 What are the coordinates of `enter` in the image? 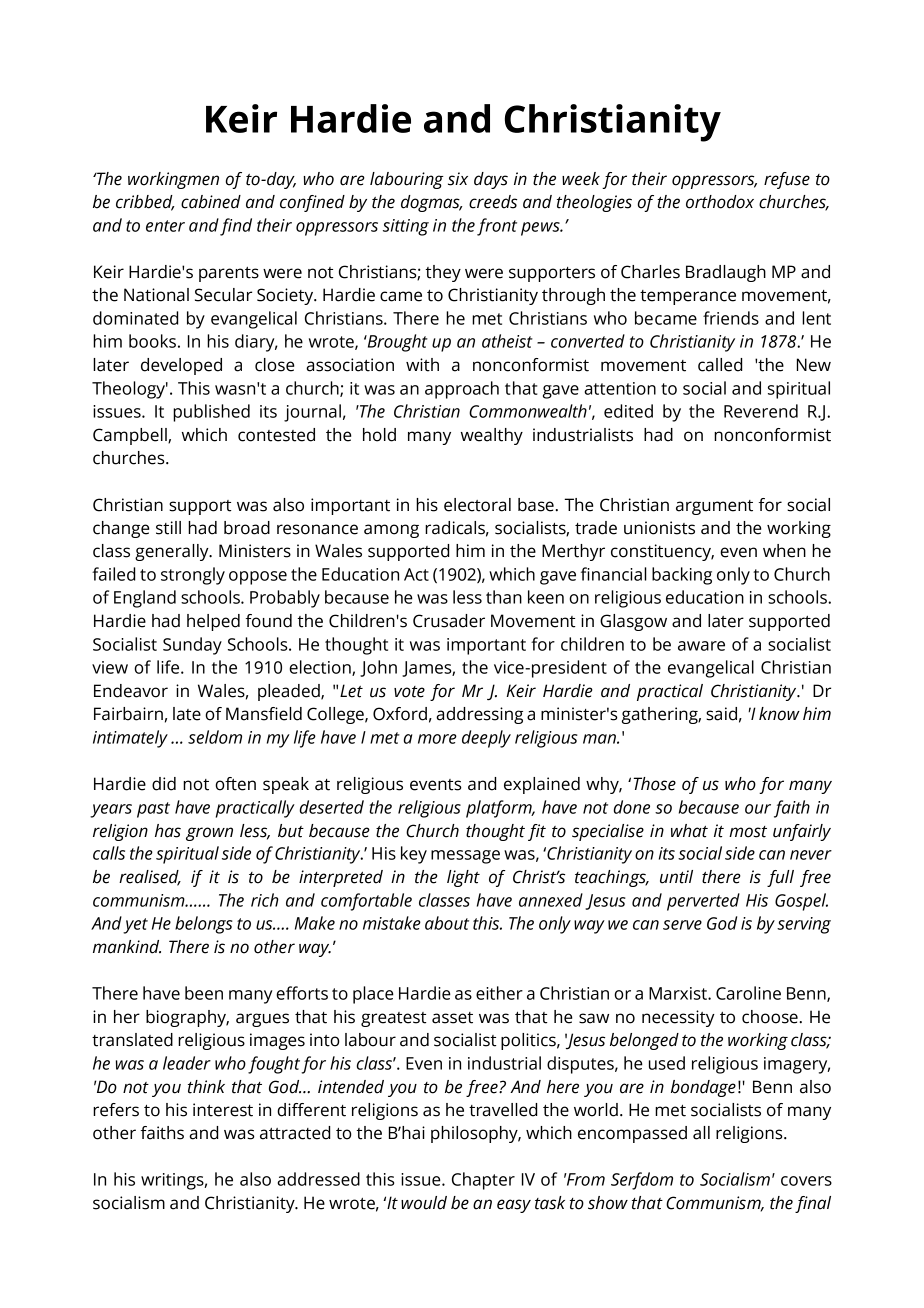 It's located at (165, 226).
